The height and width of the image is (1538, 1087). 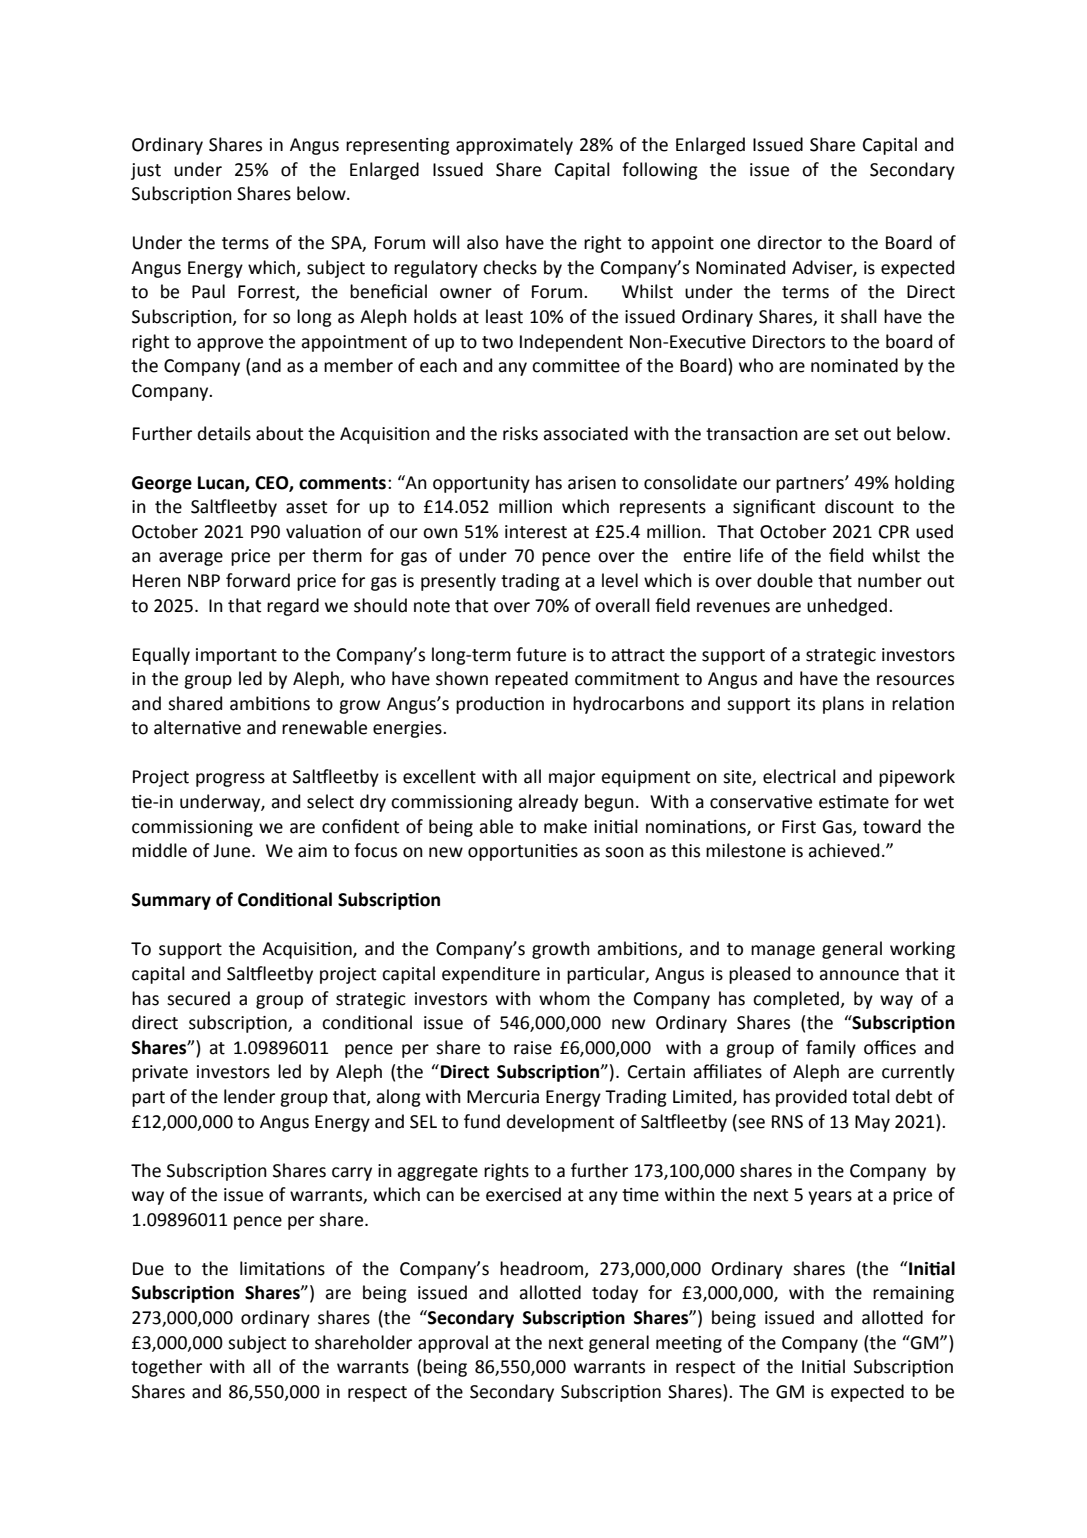 What do you see at coordinates (166, 1368) in the image?
I see `together` at bounding box center [166, 1368].
